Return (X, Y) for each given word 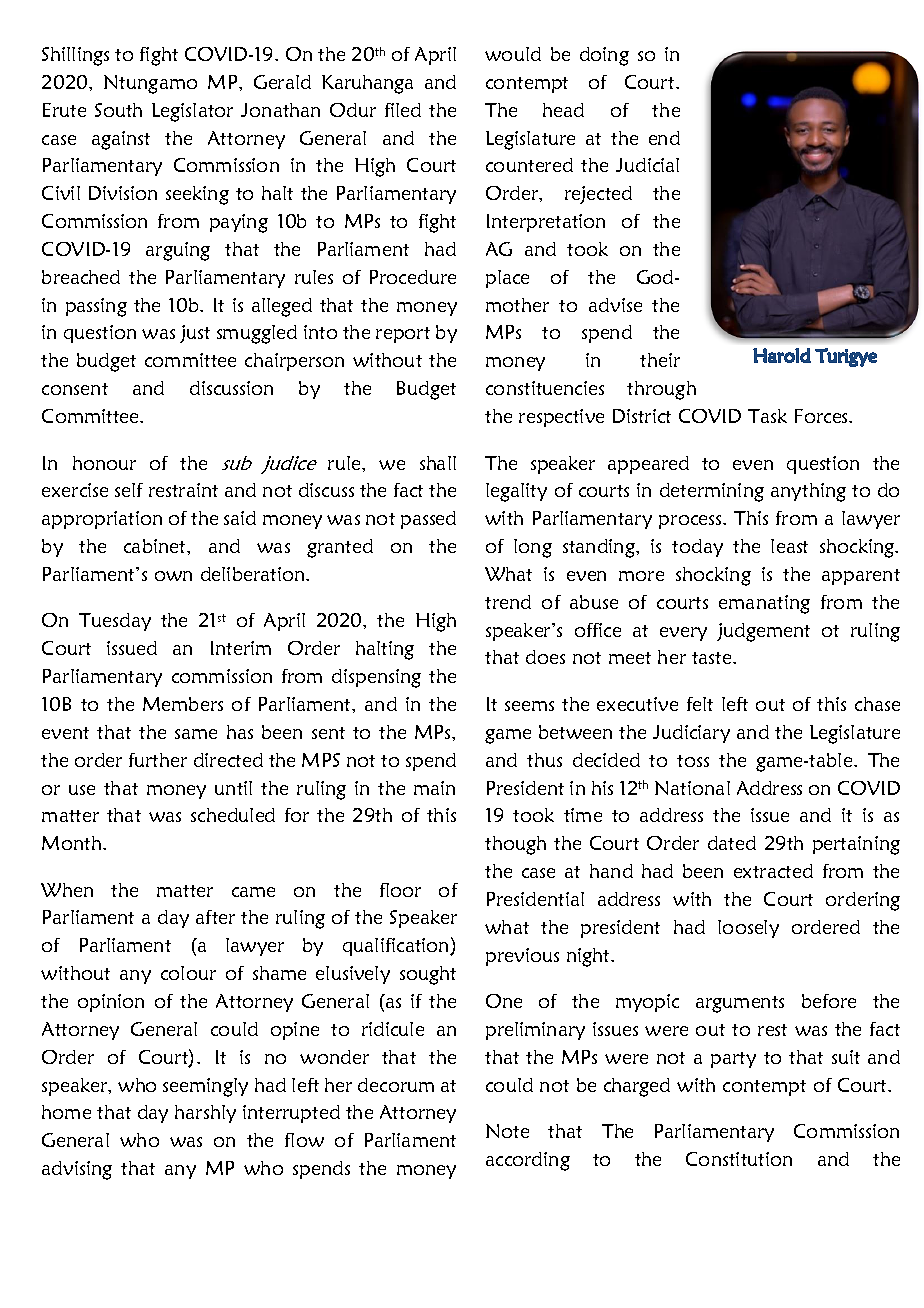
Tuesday (115, 622)
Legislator (192, 112)
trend (508, 602)
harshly (205, 1114)
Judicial (647, 165)
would (513, 54)
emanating (764, 604)
